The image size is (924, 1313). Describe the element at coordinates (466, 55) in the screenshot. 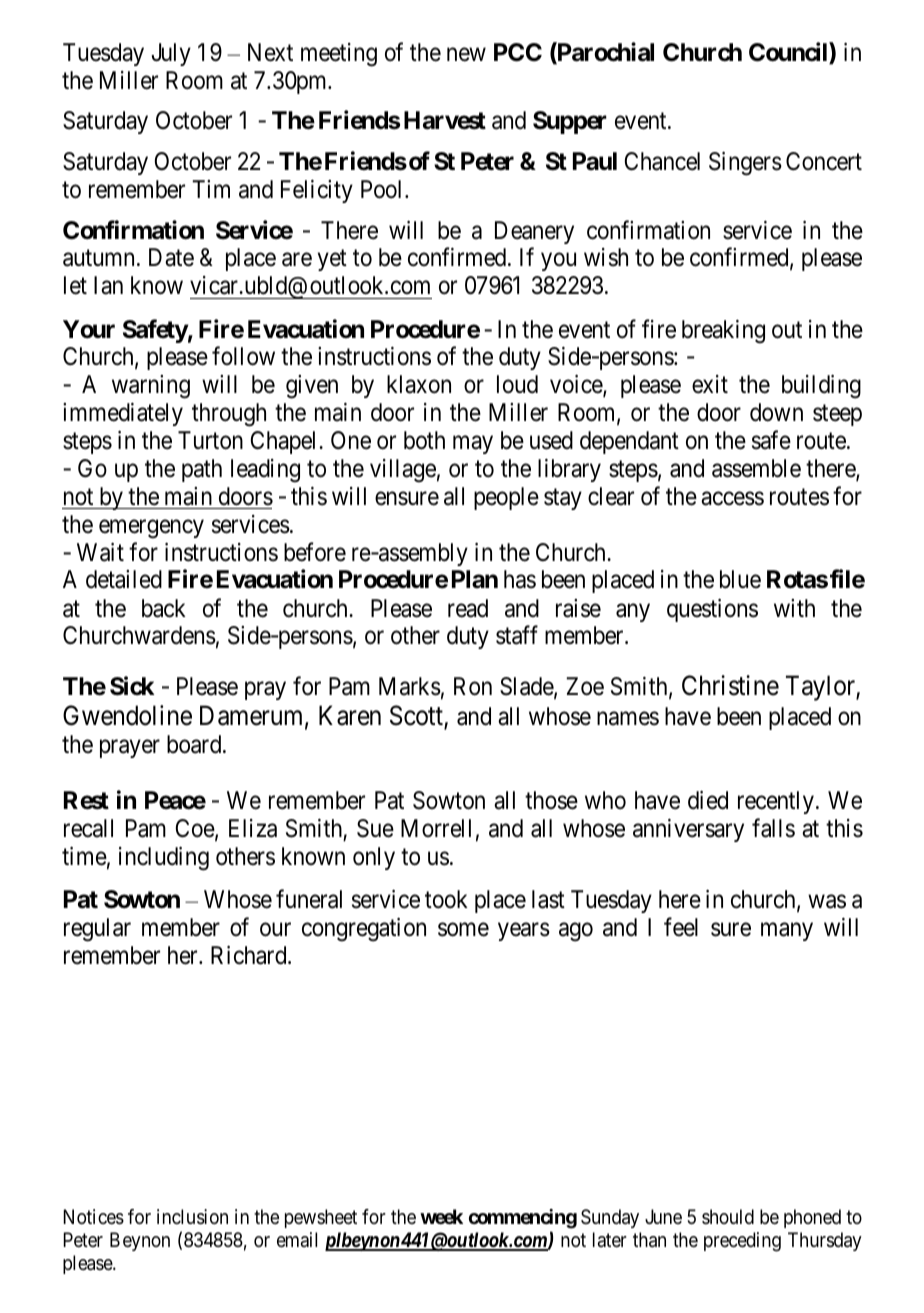

I see `new` at that location.
